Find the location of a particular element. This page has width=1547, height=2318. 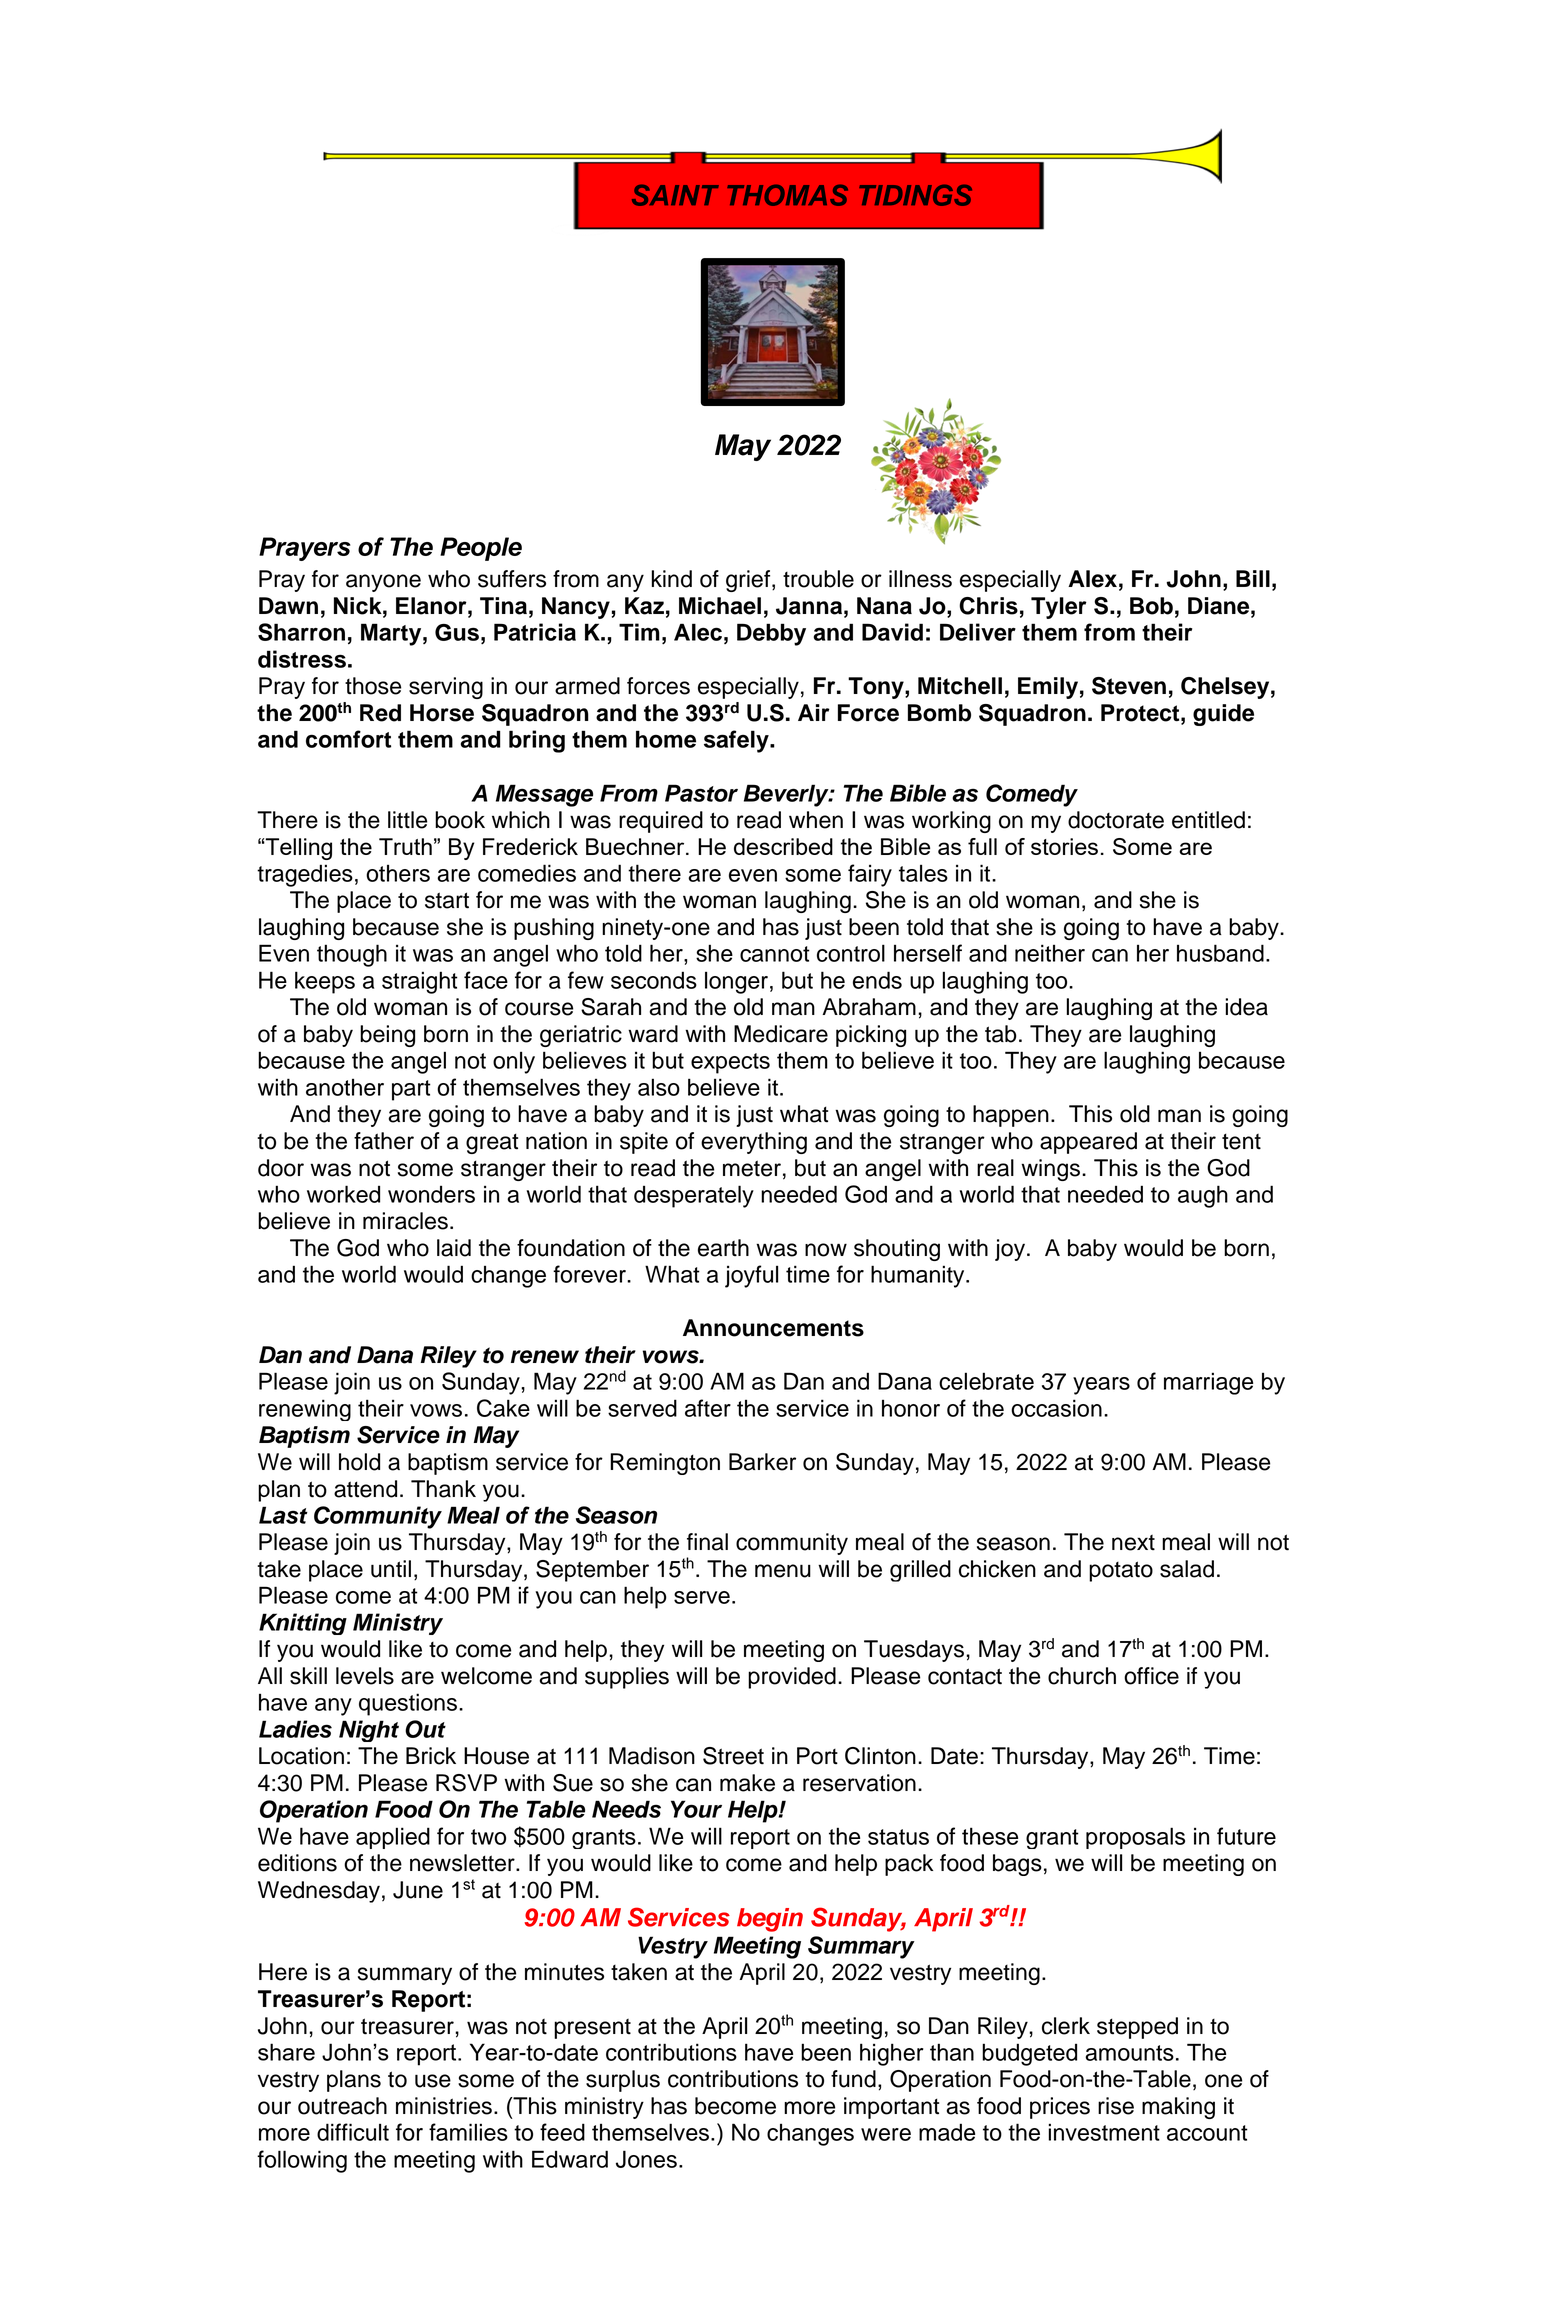

SAINT is located at coordinates (675, 195).
